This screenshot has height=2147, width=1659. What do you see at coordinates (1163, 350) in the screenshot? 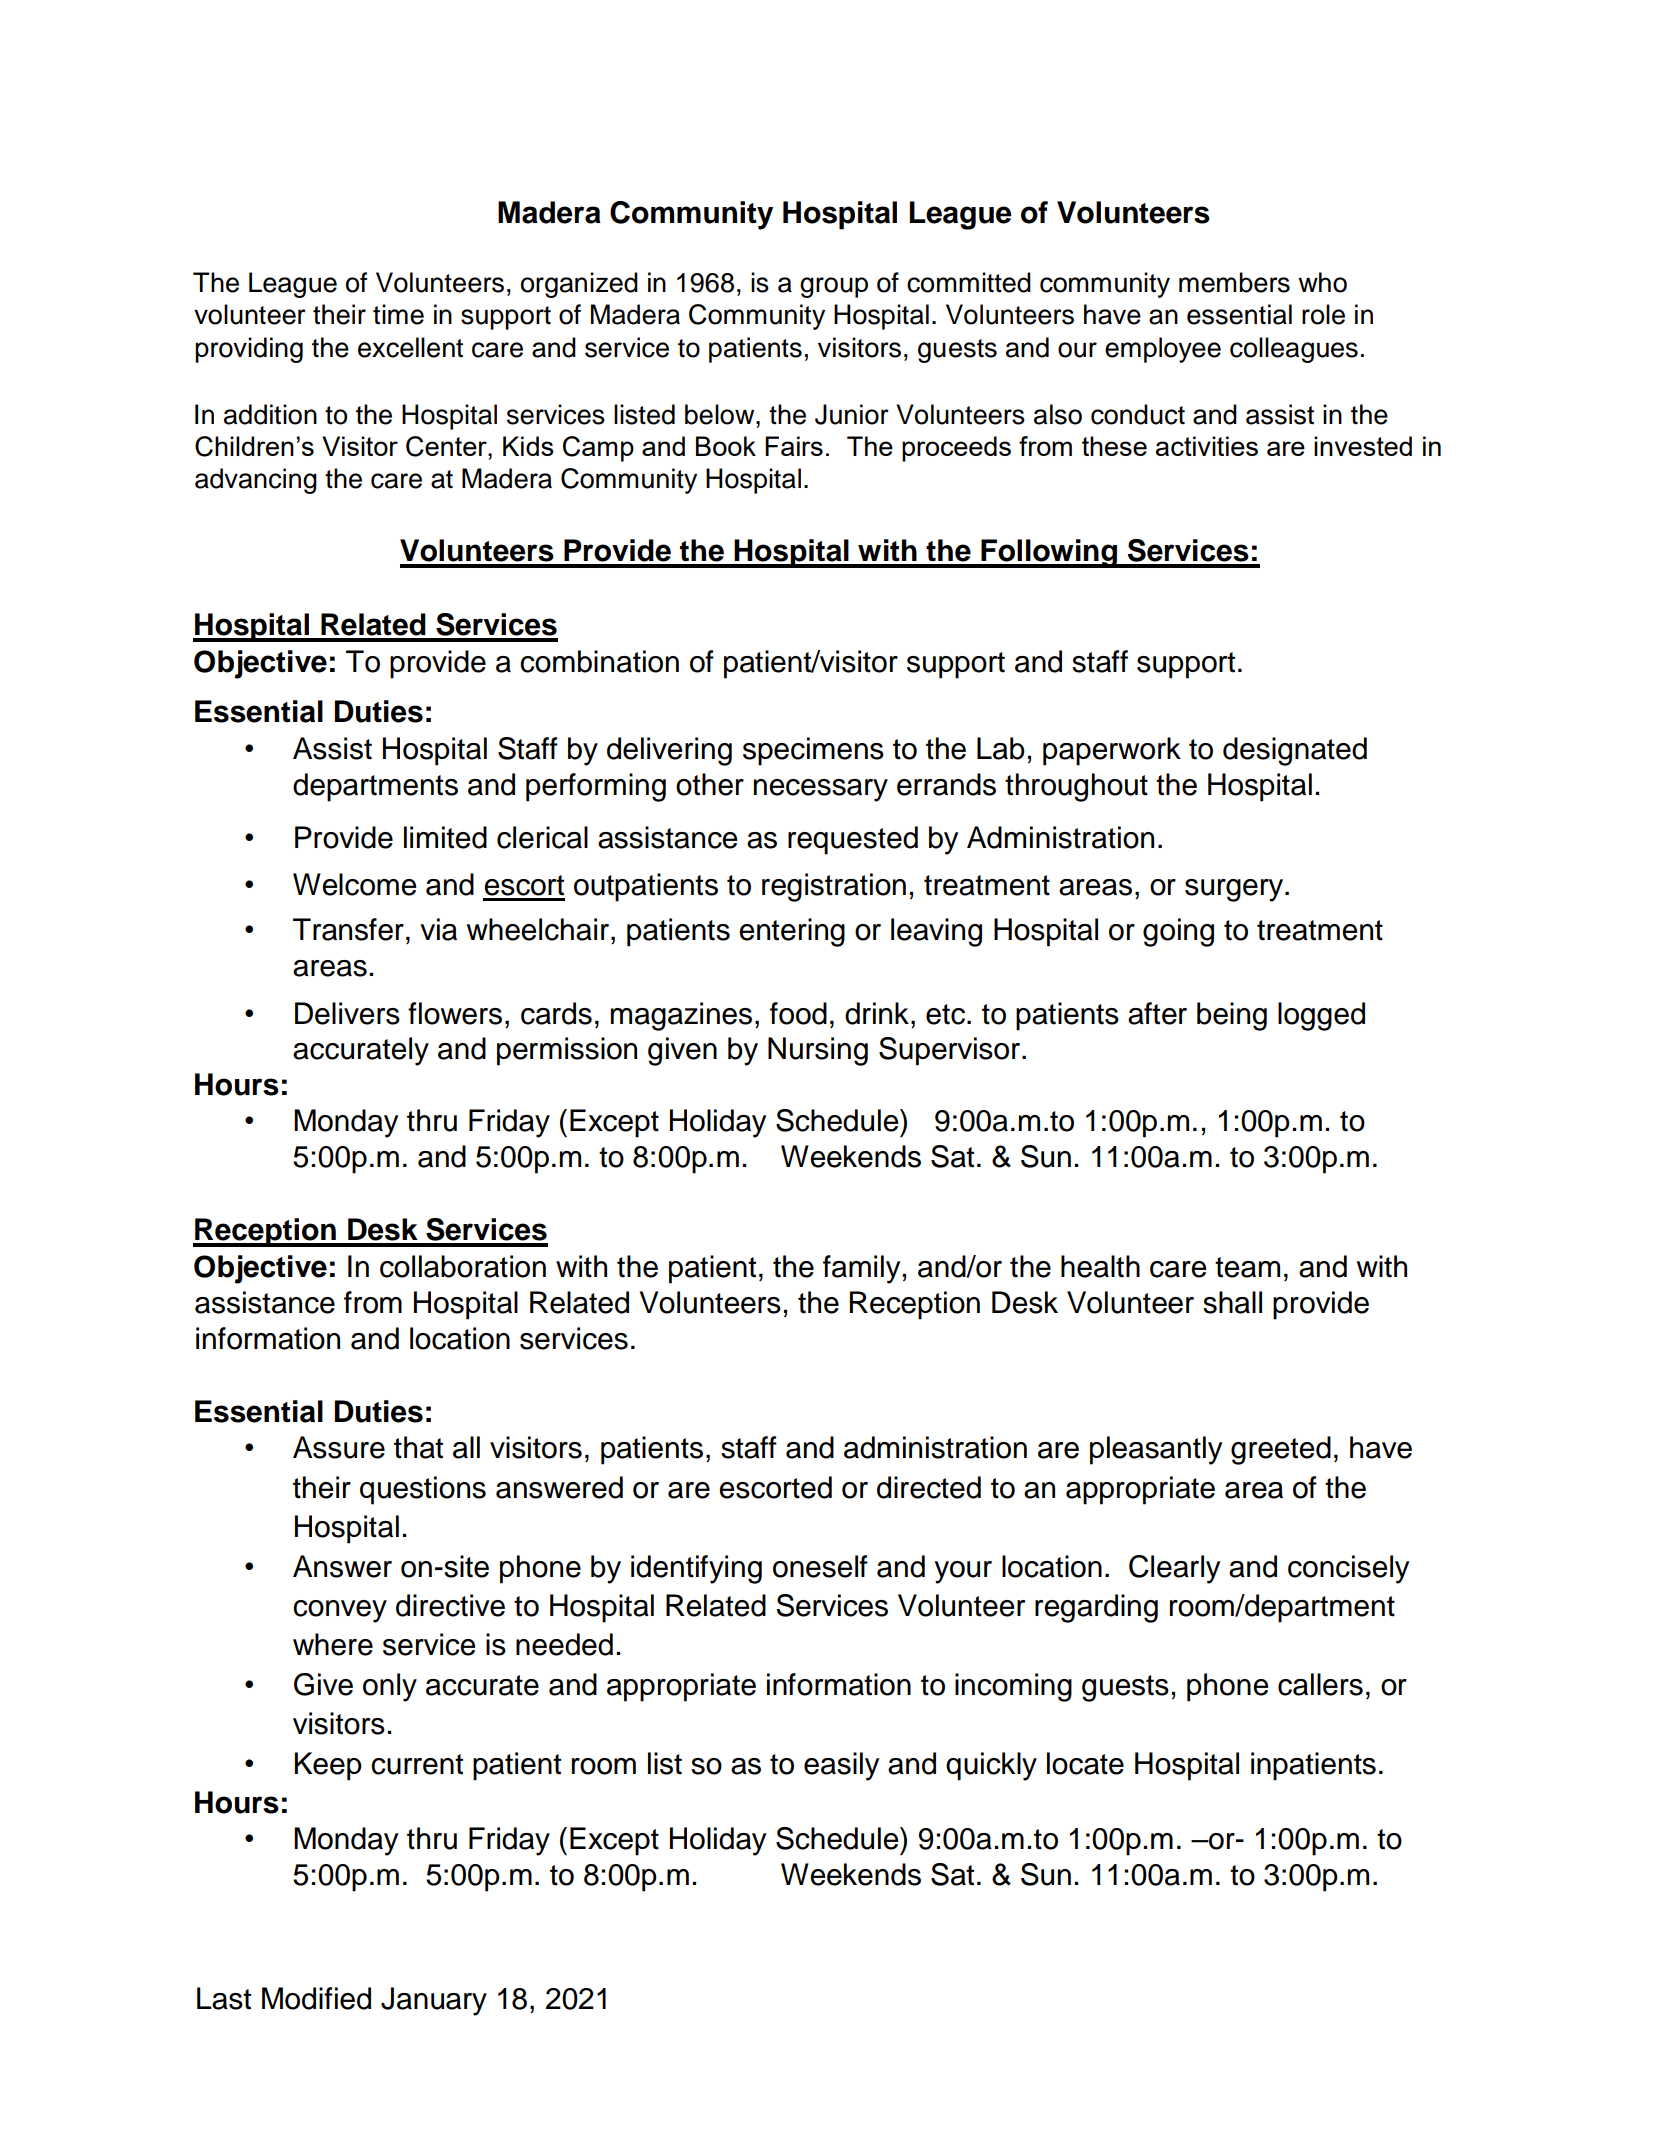
I see `employee` at bounding box center [1163, 350].
